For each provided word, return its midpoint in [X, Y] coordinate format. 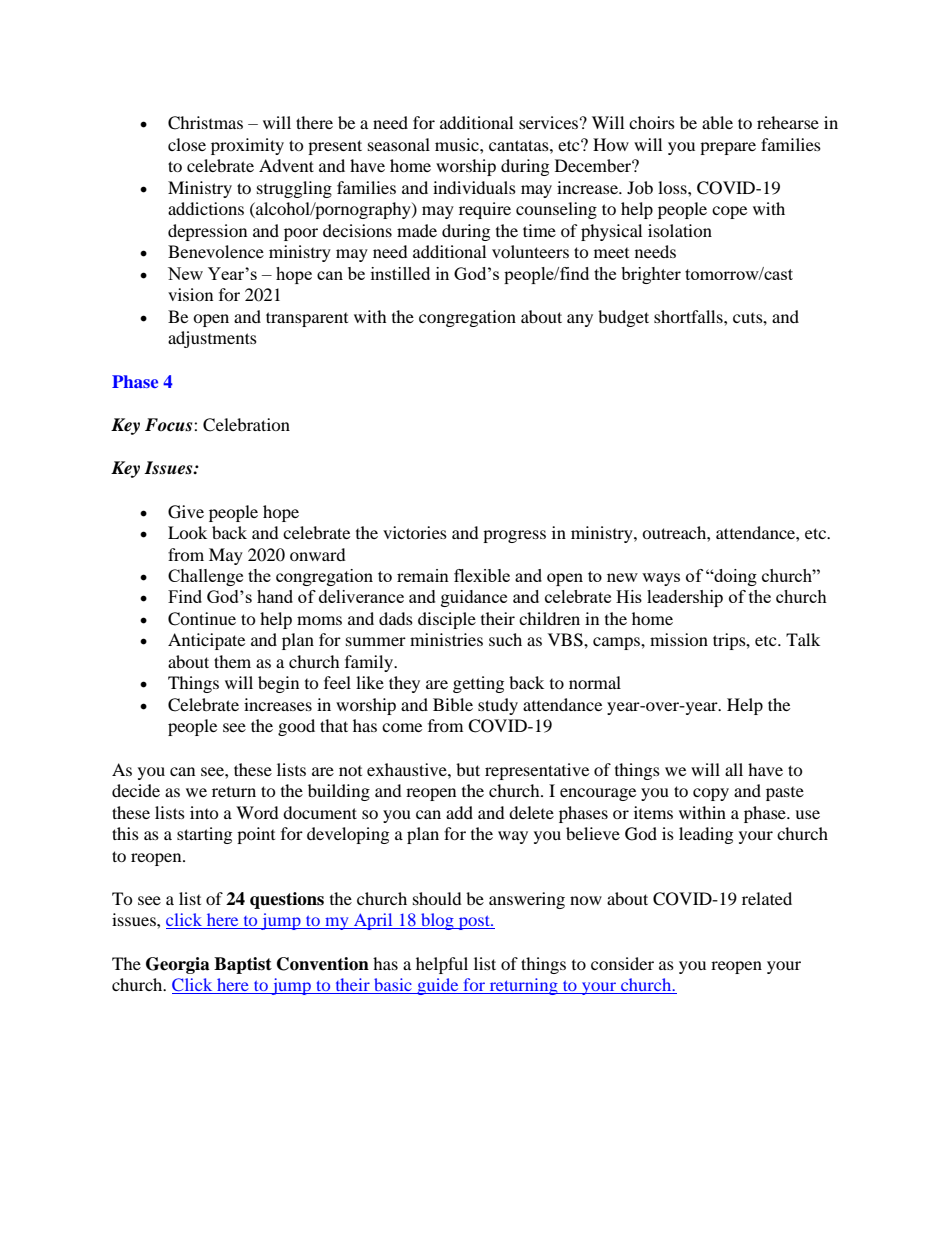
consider [622, 963]
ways [661, 579]
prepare [728, 148]
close [187, 144]
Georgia [178, 965]
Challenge [205, 577]
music [458, 144]
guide [438, 986]
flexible [482, 575]
